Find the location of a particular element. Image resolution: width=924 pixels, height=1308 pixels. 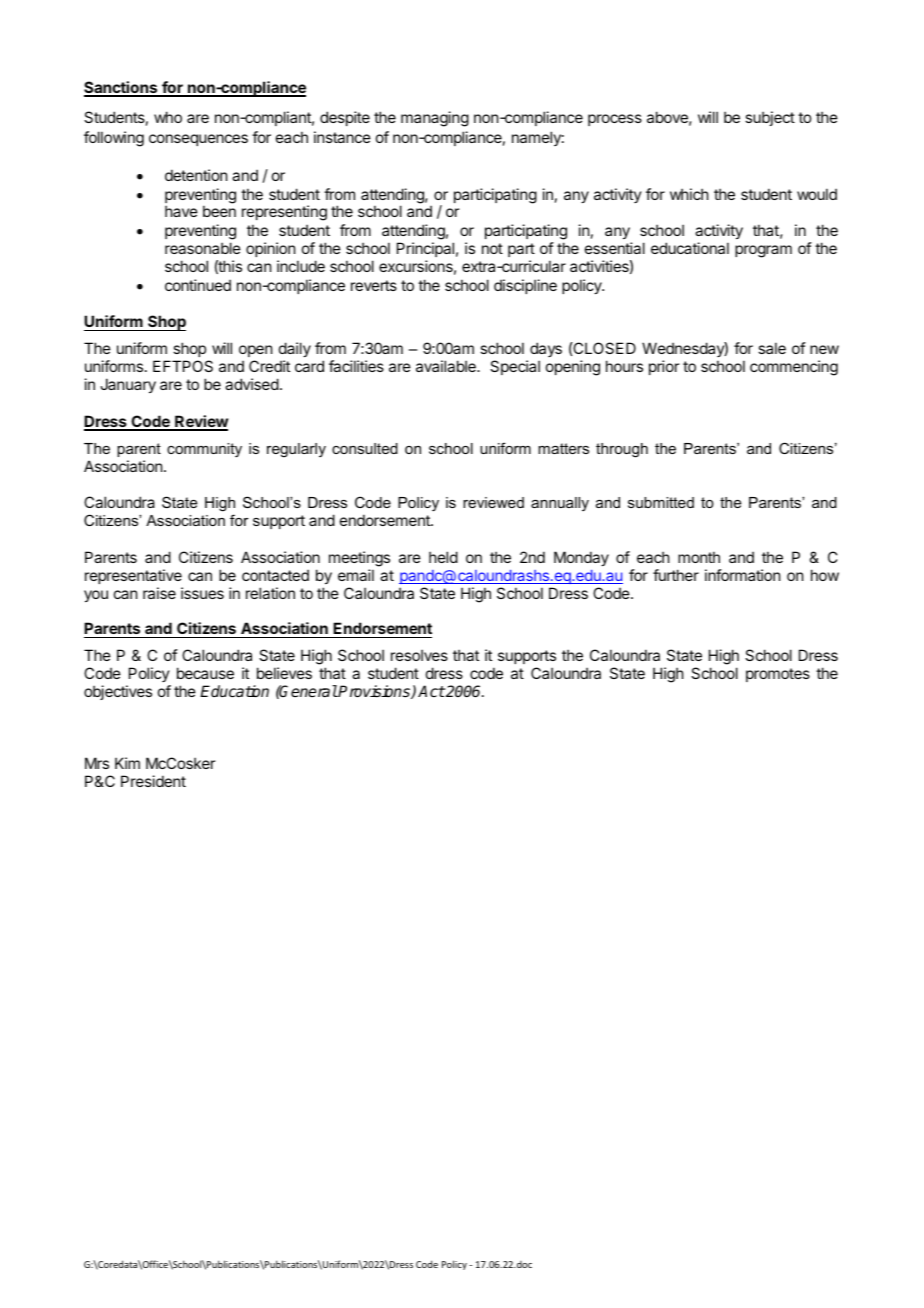

representative is located at coordinates (133, 576).
